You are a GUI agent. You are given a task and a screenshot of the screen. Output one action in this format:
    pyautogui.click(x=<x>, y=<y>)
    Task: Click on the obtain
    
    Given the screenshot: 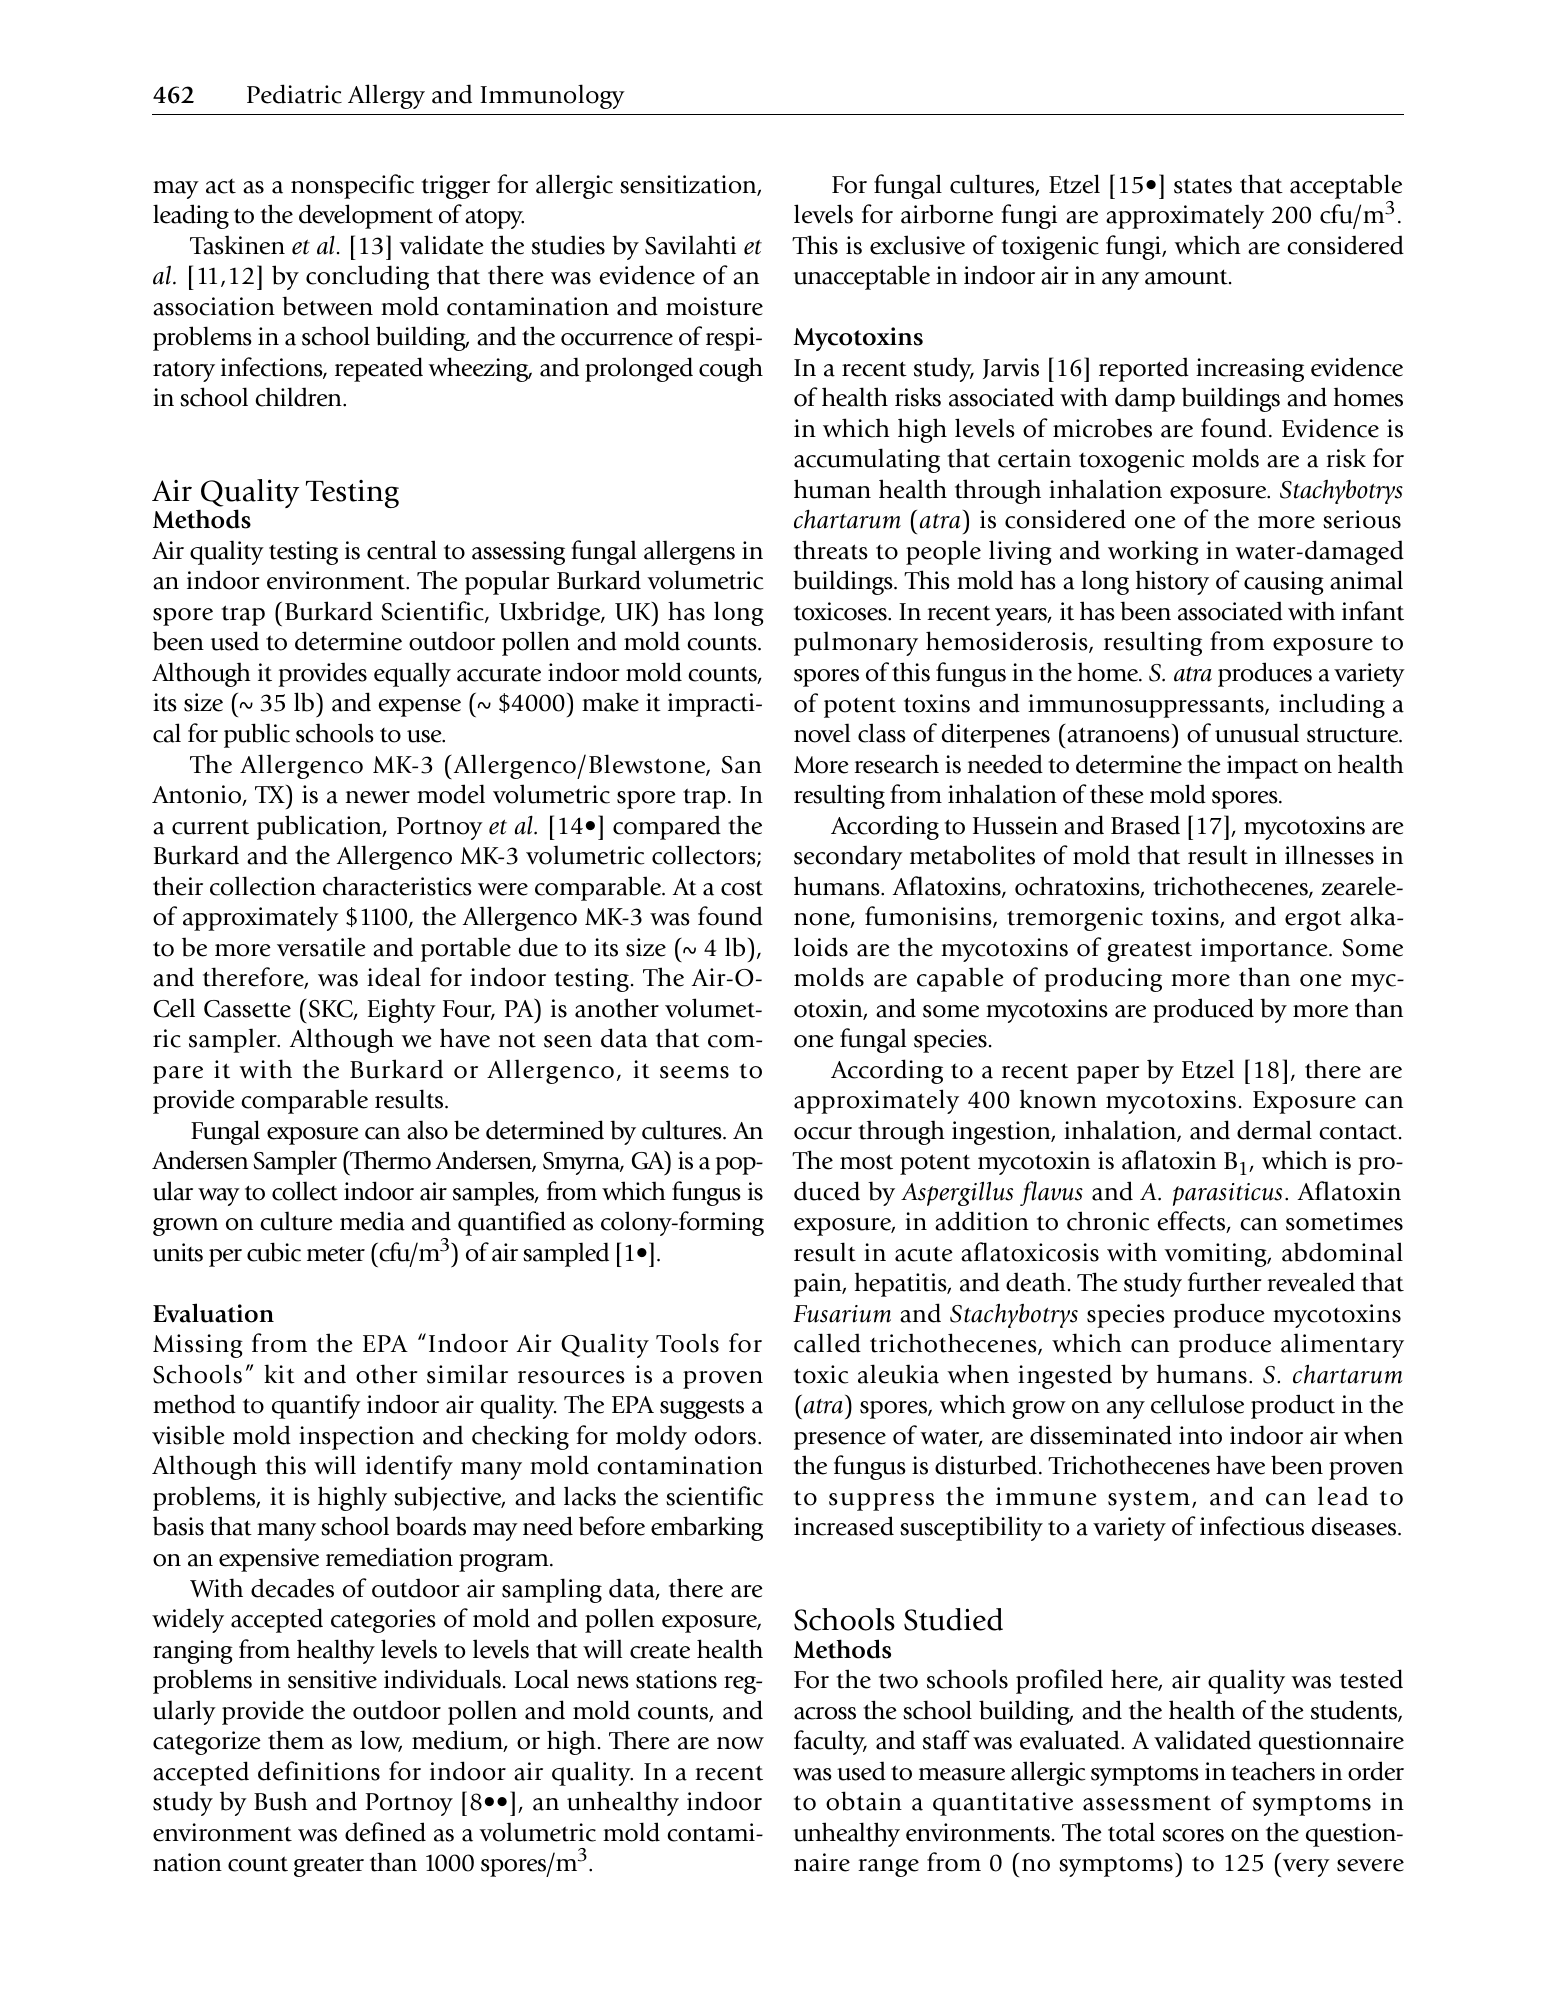 What is the action you would take?
    pyautogui.click(x=864, y=1801)
